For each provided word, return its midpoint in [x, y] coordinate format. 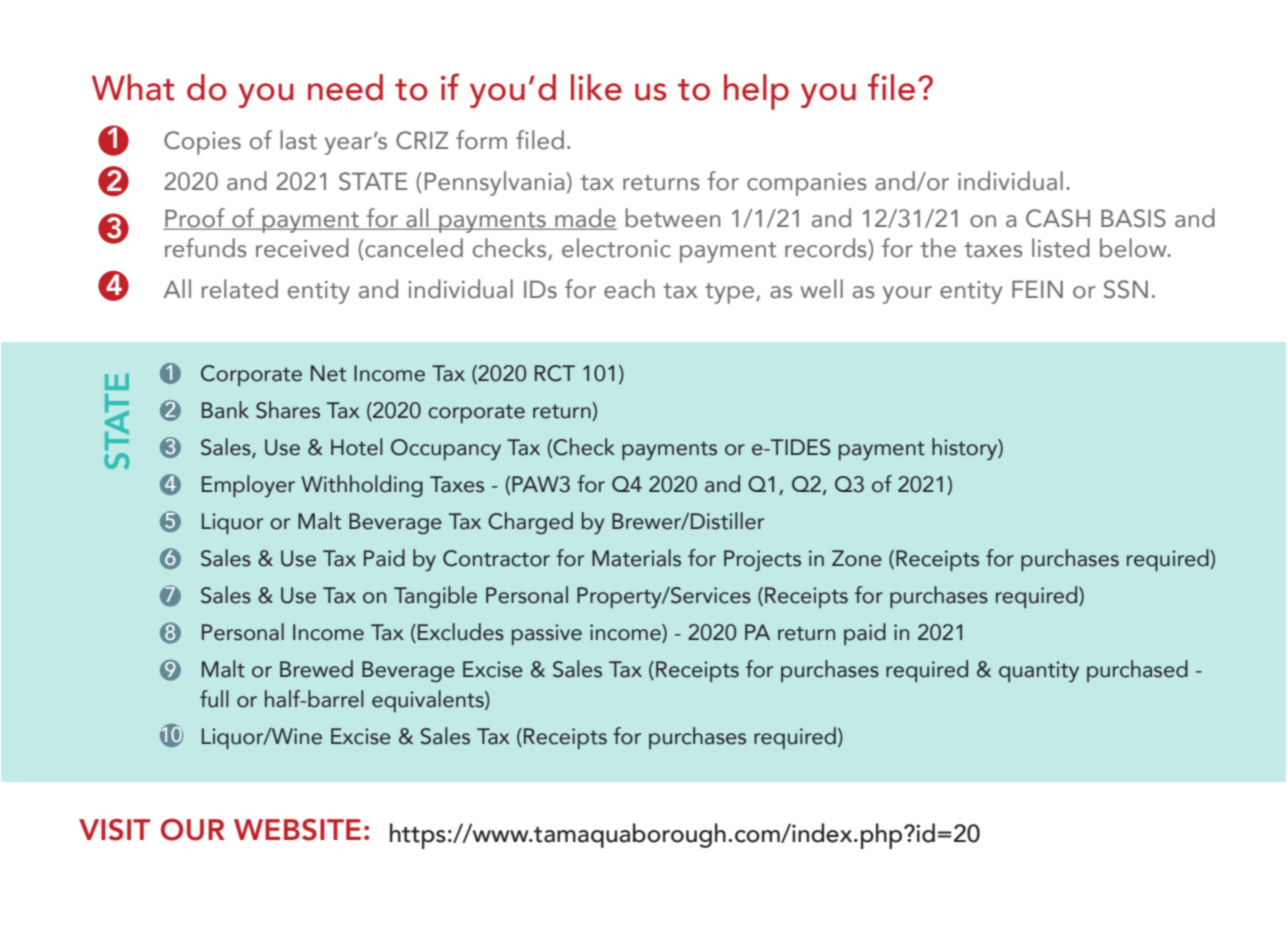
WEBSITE [297, 830]
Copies [202, 143]
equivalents [429, 701]
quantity [1039, 671]
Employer [248, 486]
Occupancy [446, 449]
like [596, 87]
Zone [857, 558]
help [756, 92]
